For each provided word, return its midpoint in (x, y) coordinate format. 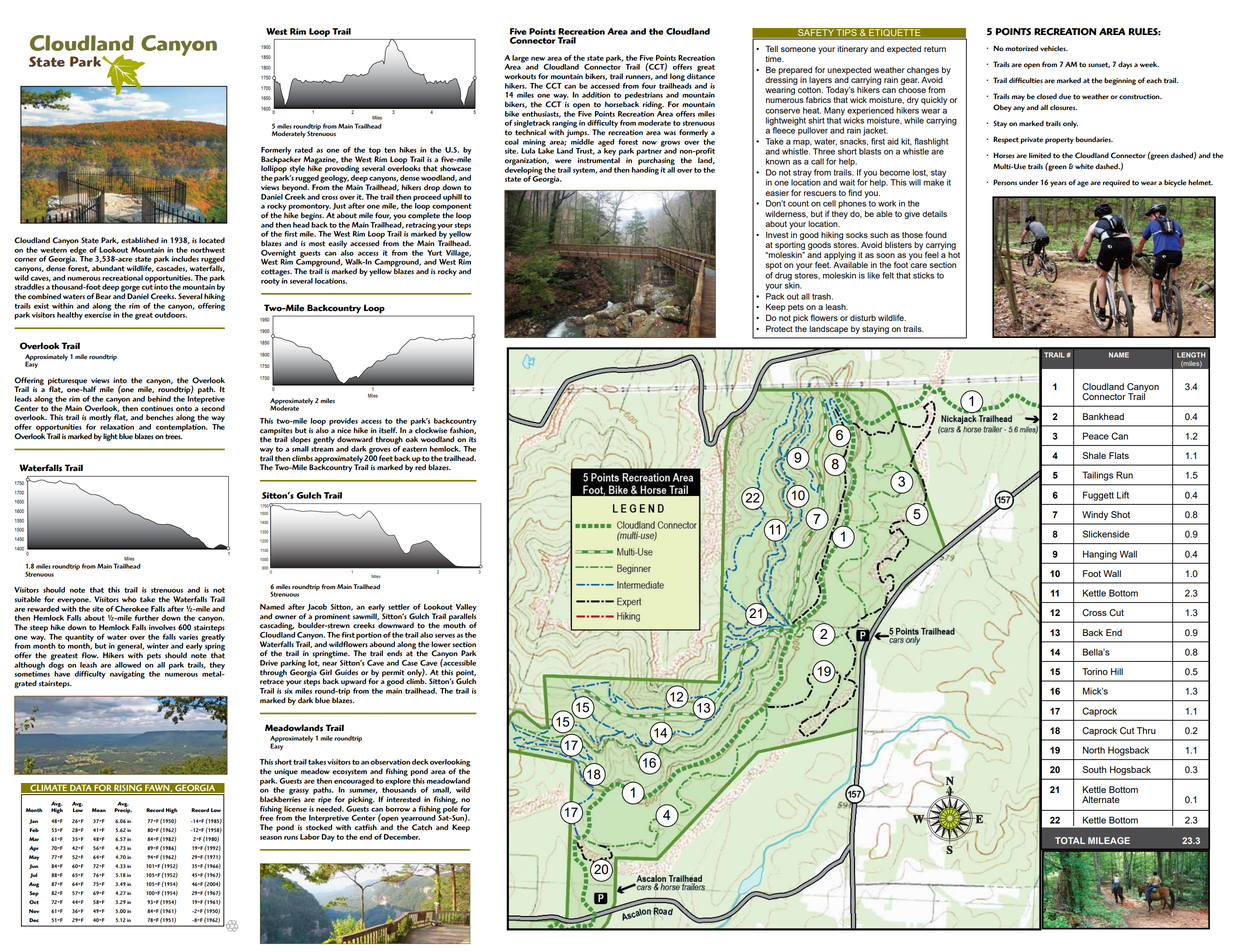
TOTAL (1070, 840)
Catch (422, 827)
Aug (34, 885)
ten (390, 150)
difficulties (1026, 80)
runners (639, 77)
